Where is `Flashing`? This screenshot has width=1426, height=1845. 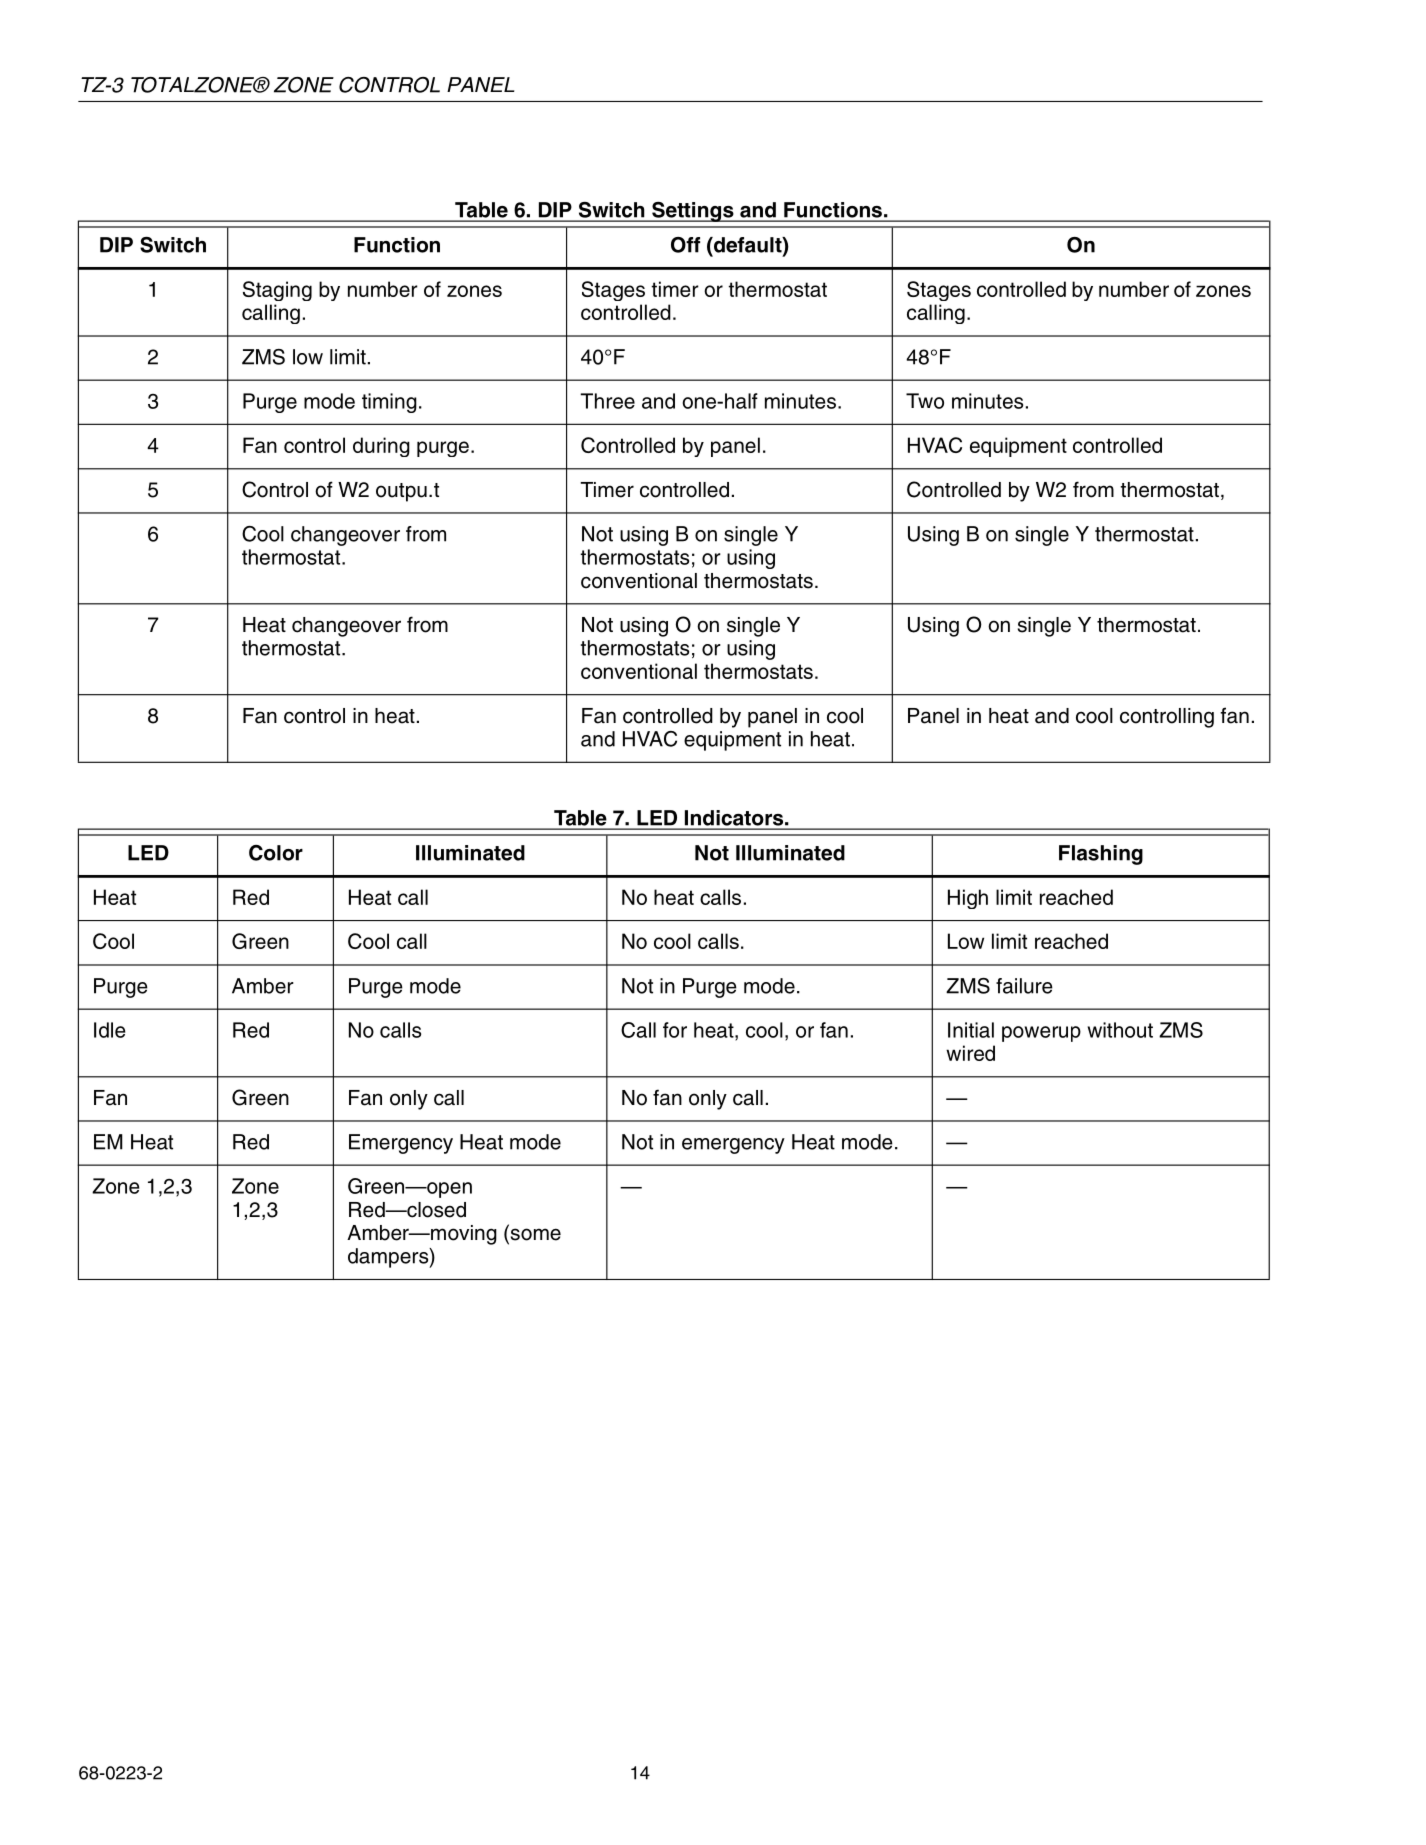 Flashing is located at coordinates (1101, 855).
